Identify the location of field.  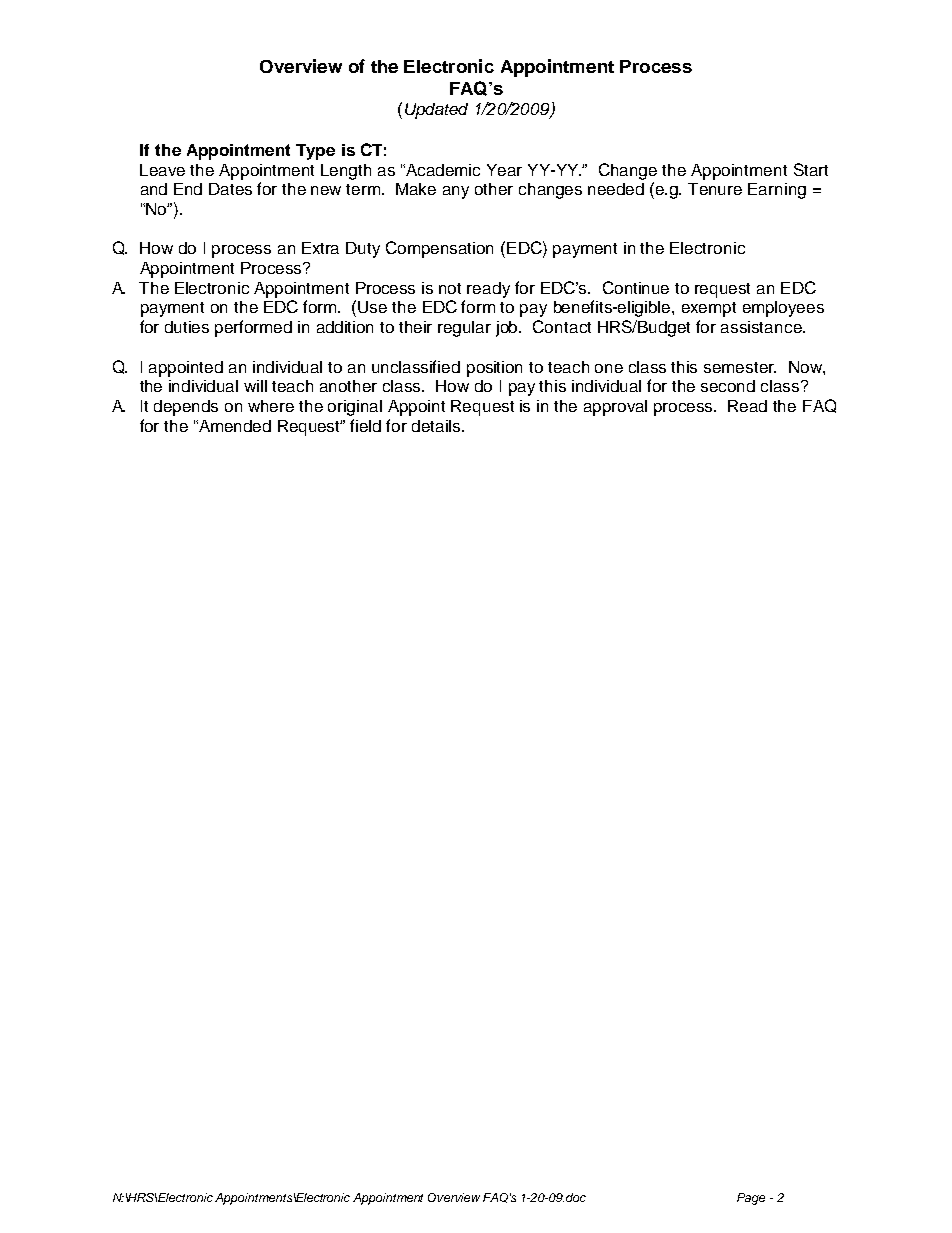
(365, 425).
